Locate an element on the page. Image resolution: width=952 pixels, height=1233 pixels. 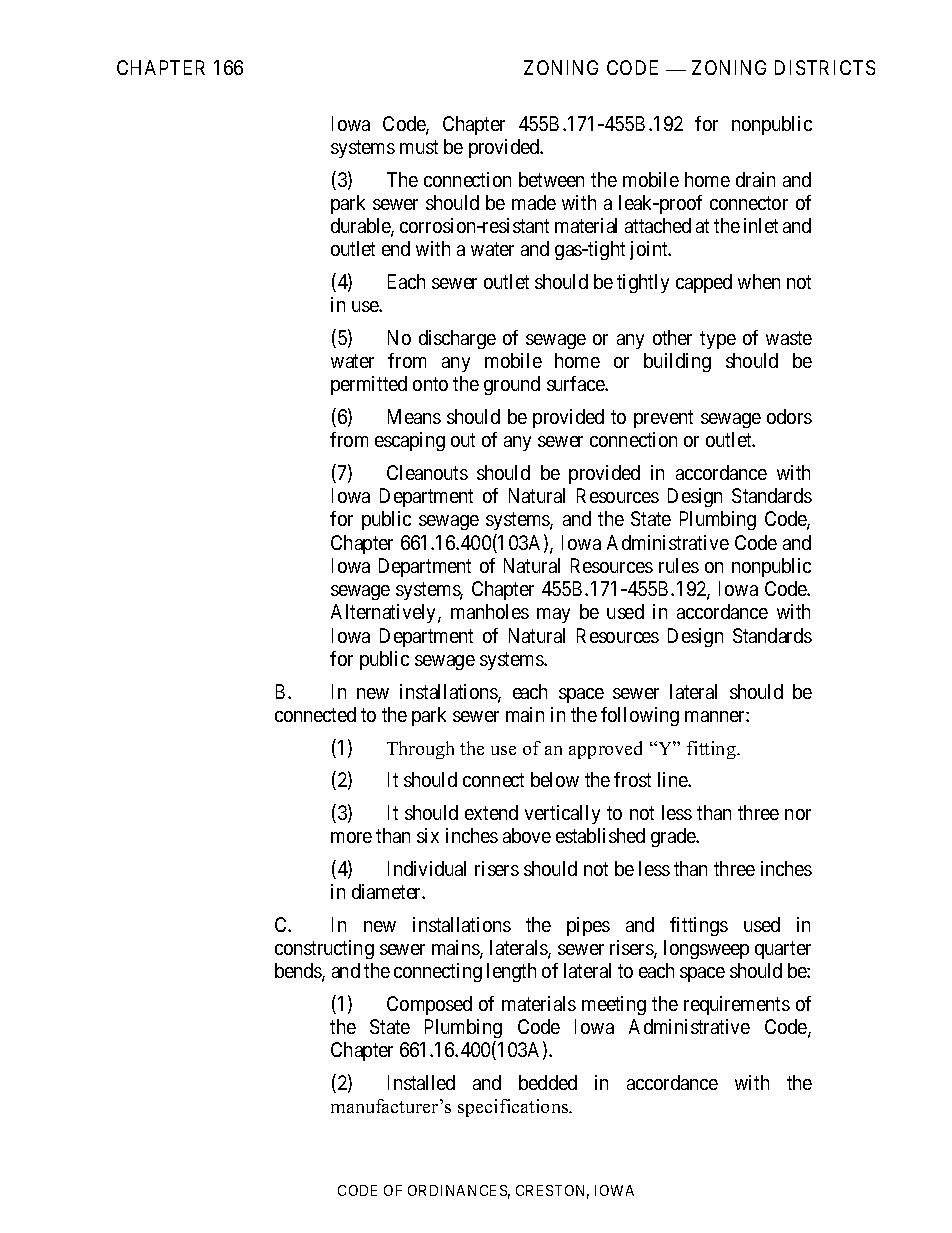
vertically is located at coordinates (562, 814).
